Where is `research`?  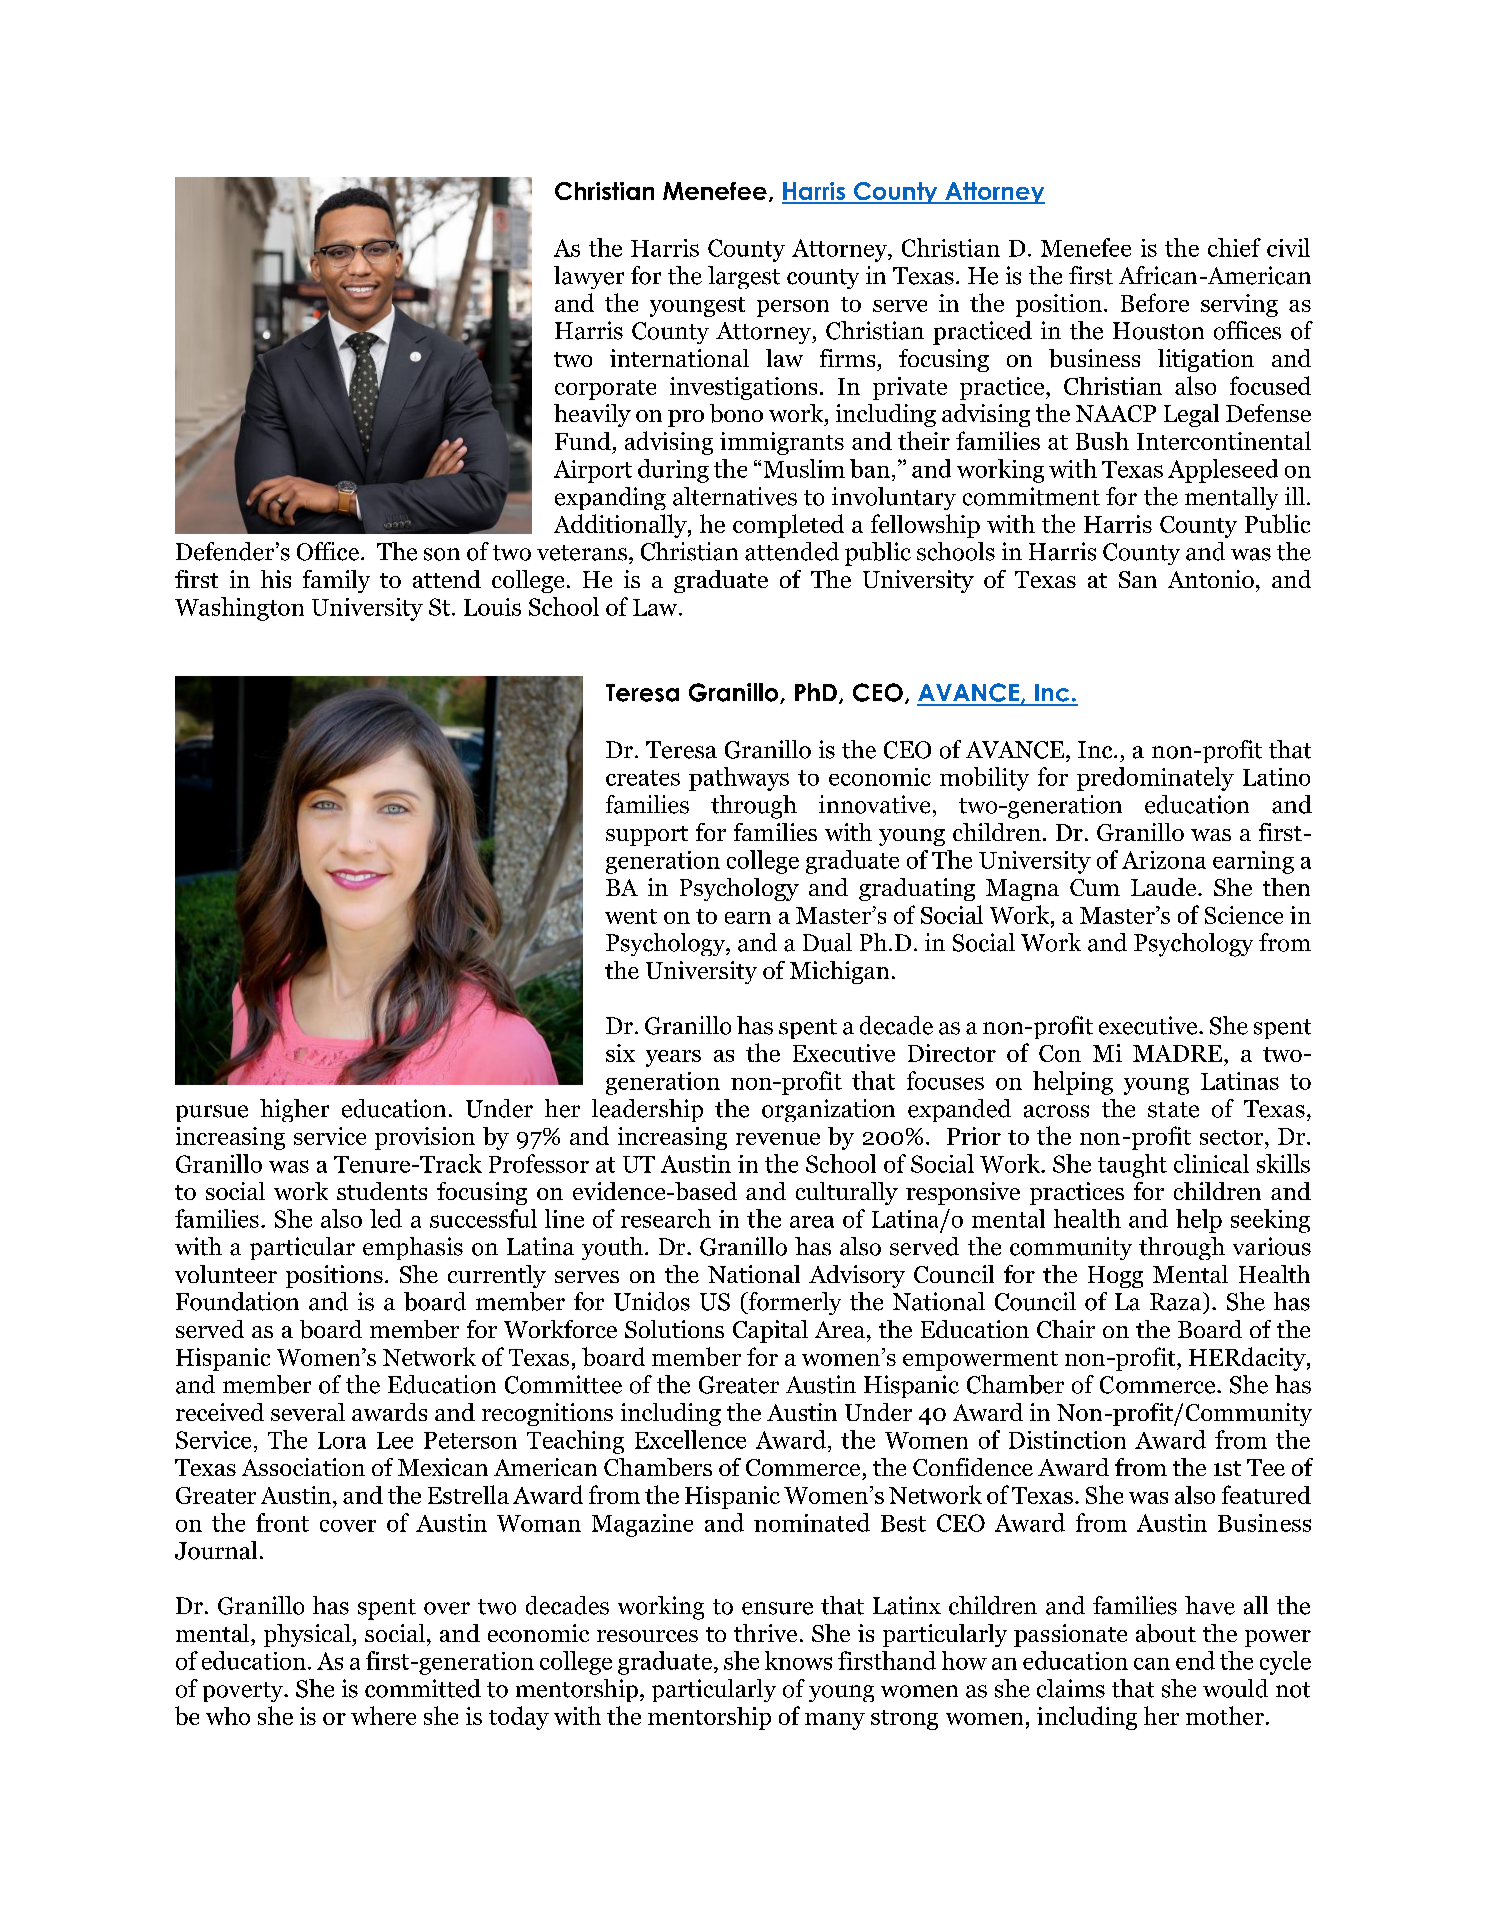
research is located at coordinates (666, 1218).
